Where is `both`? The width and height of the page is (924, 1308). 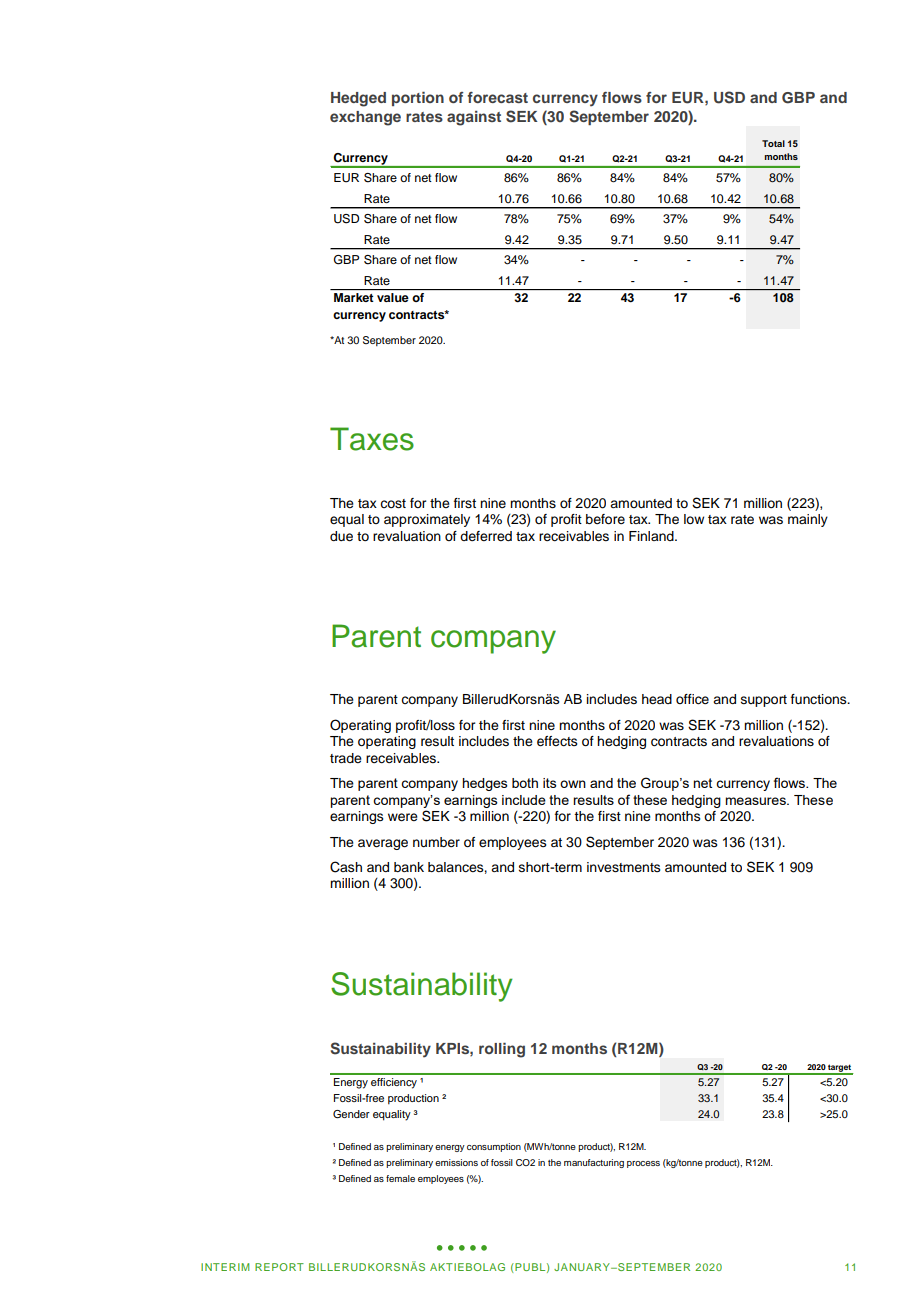
both is located at coordinates (525, 783).
